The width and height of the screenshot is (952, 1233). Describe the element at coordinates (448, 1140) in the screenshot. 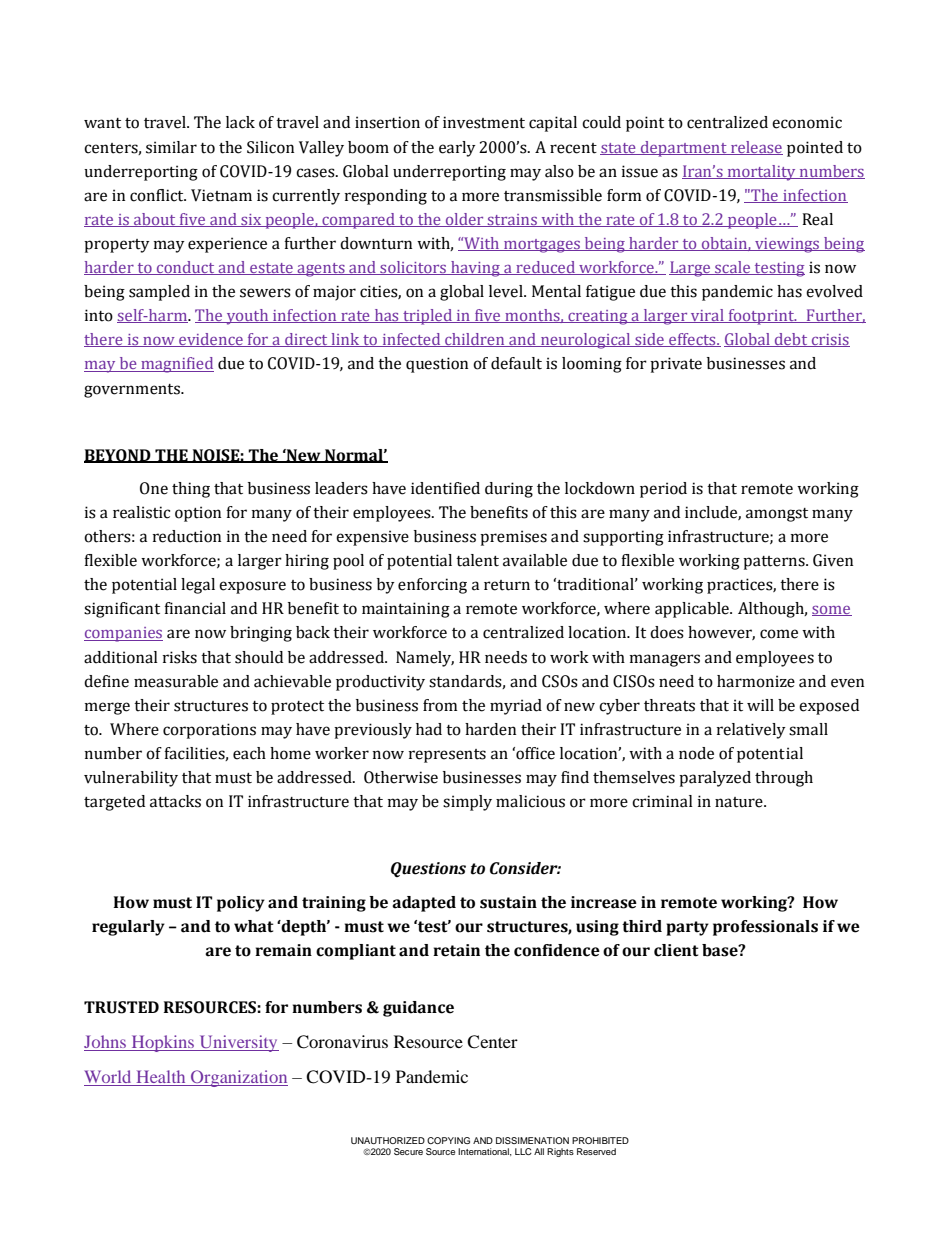

I see `COPYING` at that location.
